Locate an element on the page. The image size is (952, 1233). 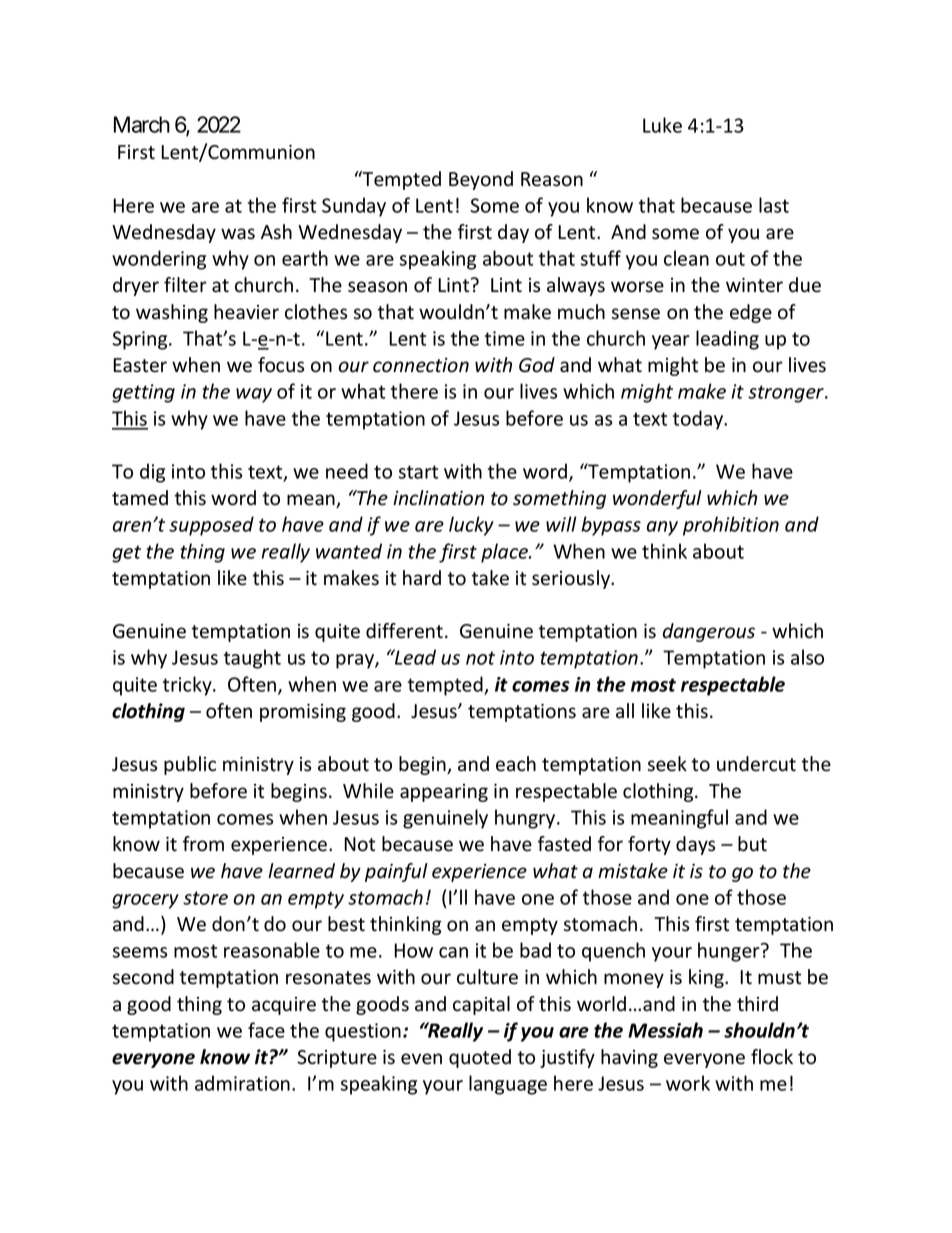
time is located at coordinates (505, 338).
